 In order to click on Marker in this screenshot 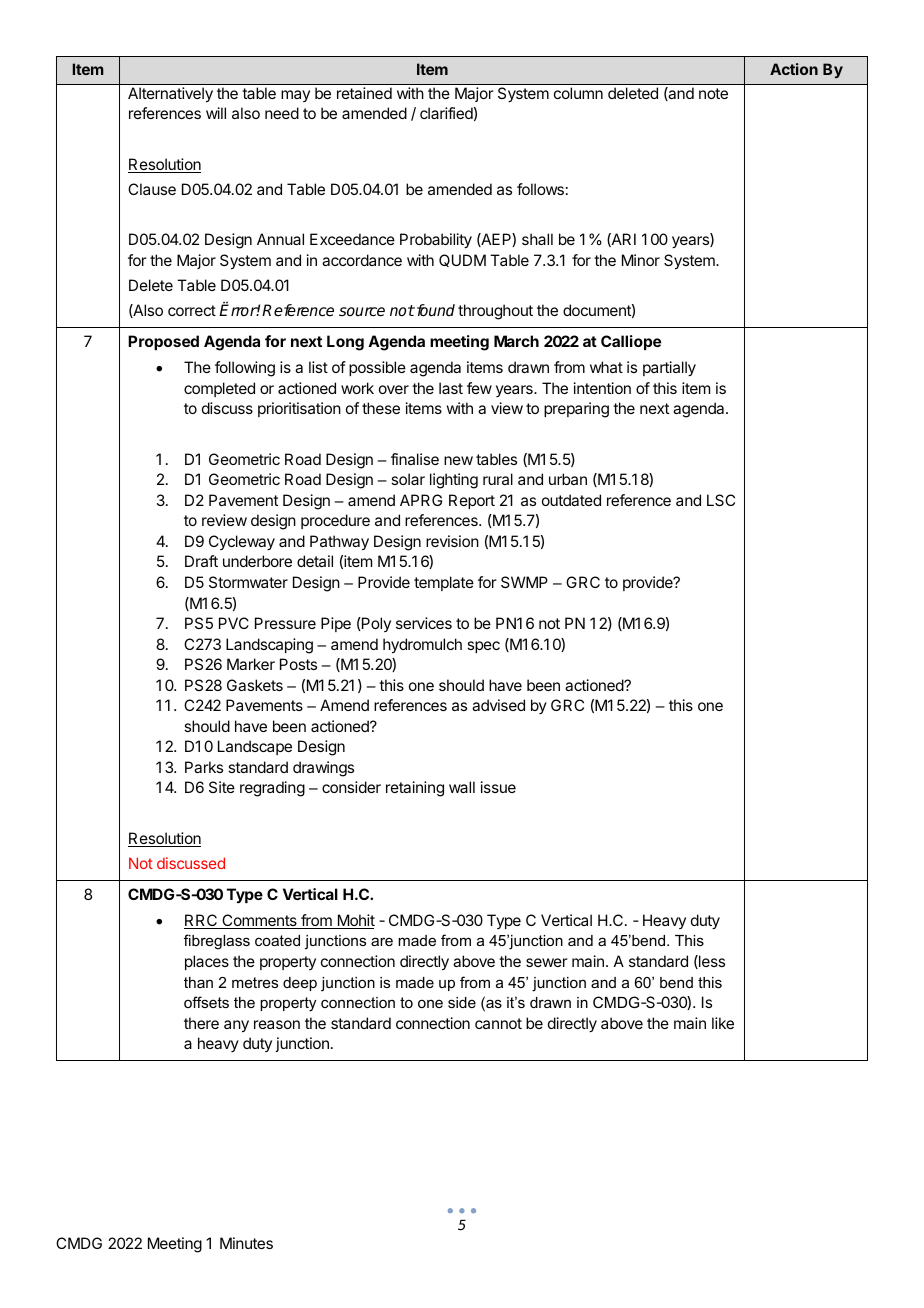, I will do `click(251, 664)`.
